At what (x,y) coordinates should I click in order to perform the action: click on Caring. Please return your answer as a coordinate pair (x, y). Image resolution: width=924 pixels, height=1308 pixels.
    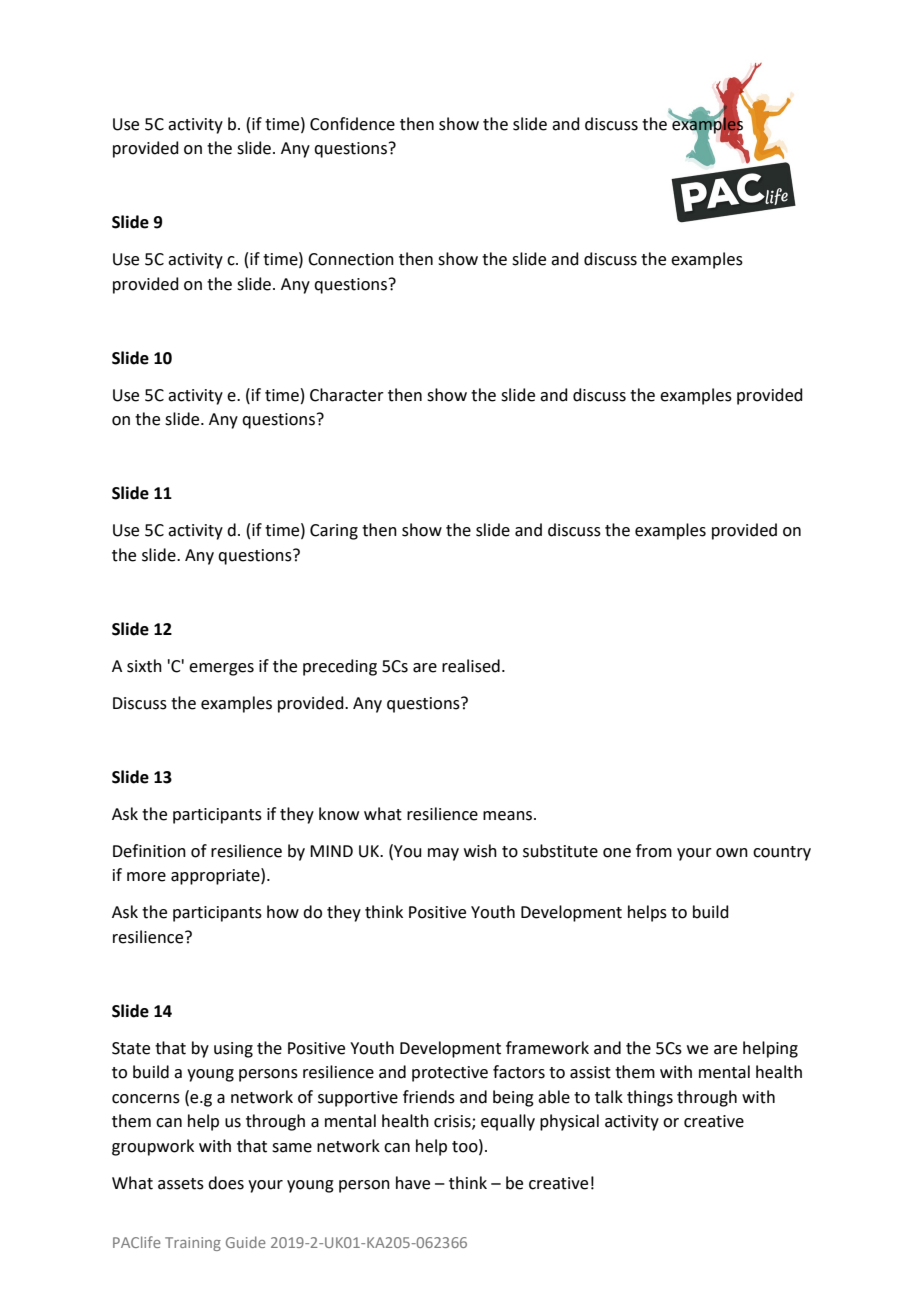
    Looking at the image, I should click on (334, 532).
